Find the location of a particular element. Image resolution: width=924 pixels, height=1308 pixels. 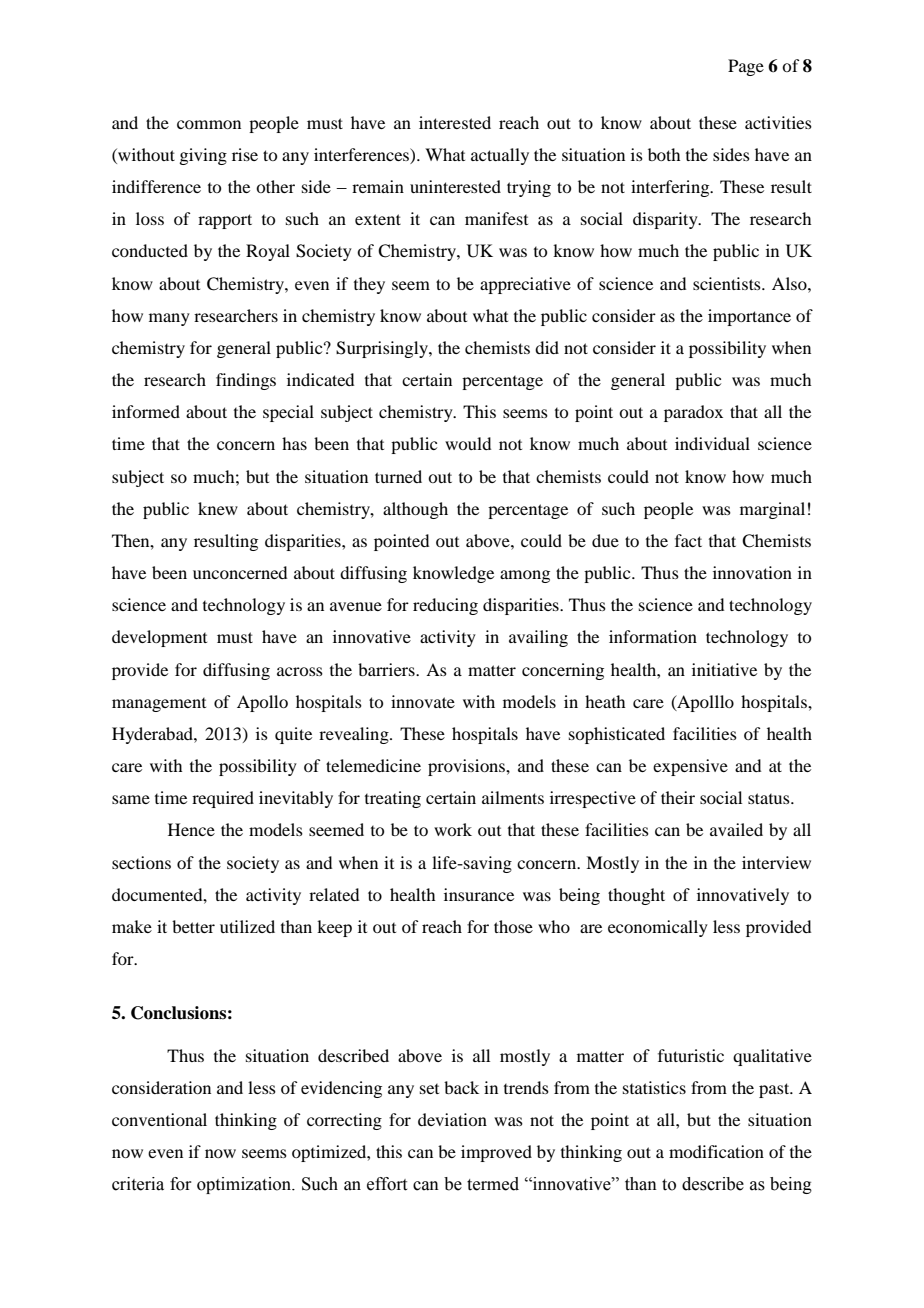

actually is located at coordinates (500, 156).
